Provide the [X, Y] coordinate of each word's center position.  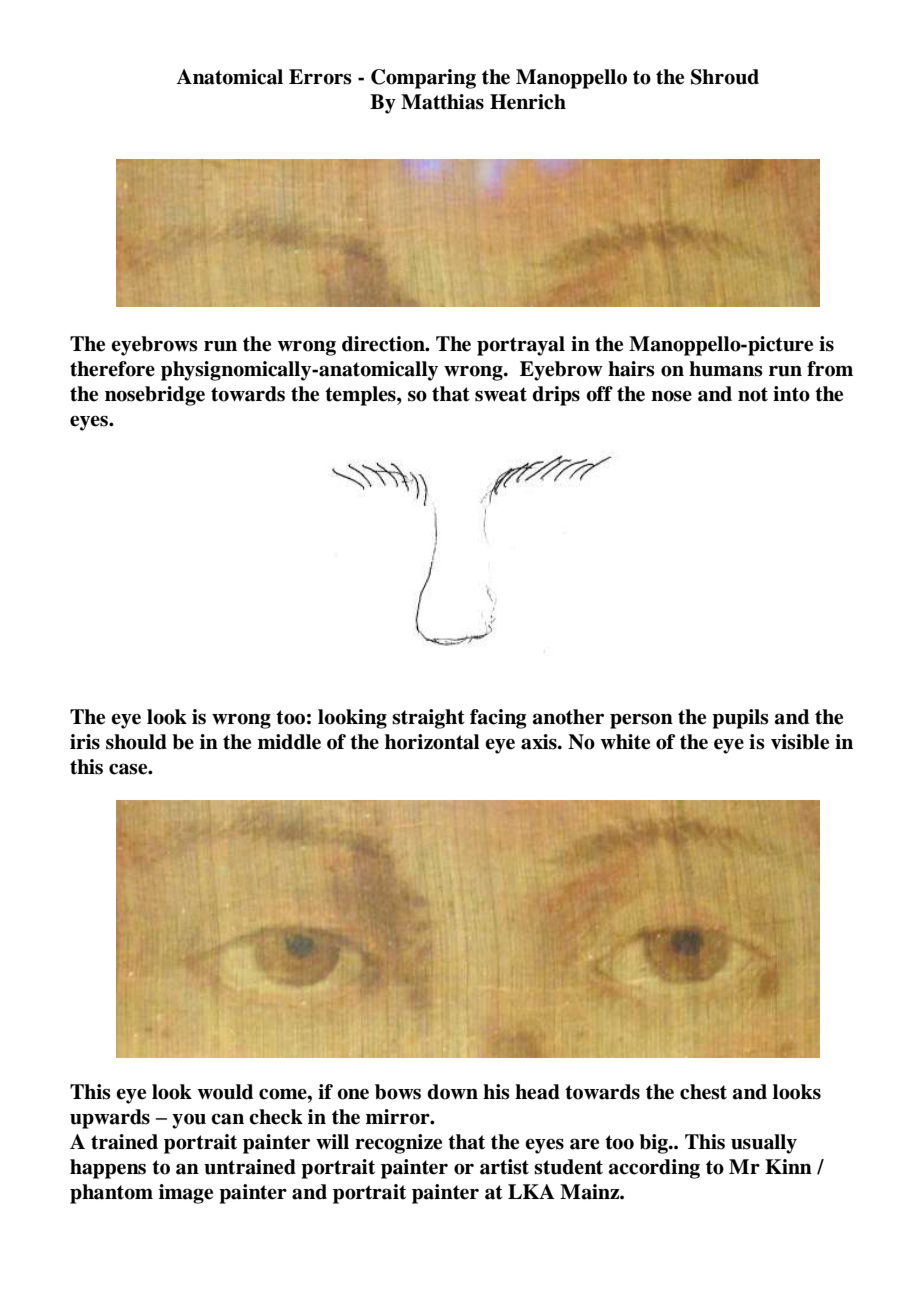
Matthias [442, 102]
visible [800, 742]
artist [504, 1167]
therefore [112, 369]
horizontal [432, 742]
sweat [501, 394]
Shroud [725, 77]
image [186, 1194]
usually [764, 1144]
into [791, 394]
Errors [320, 77]
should [136, 742]
